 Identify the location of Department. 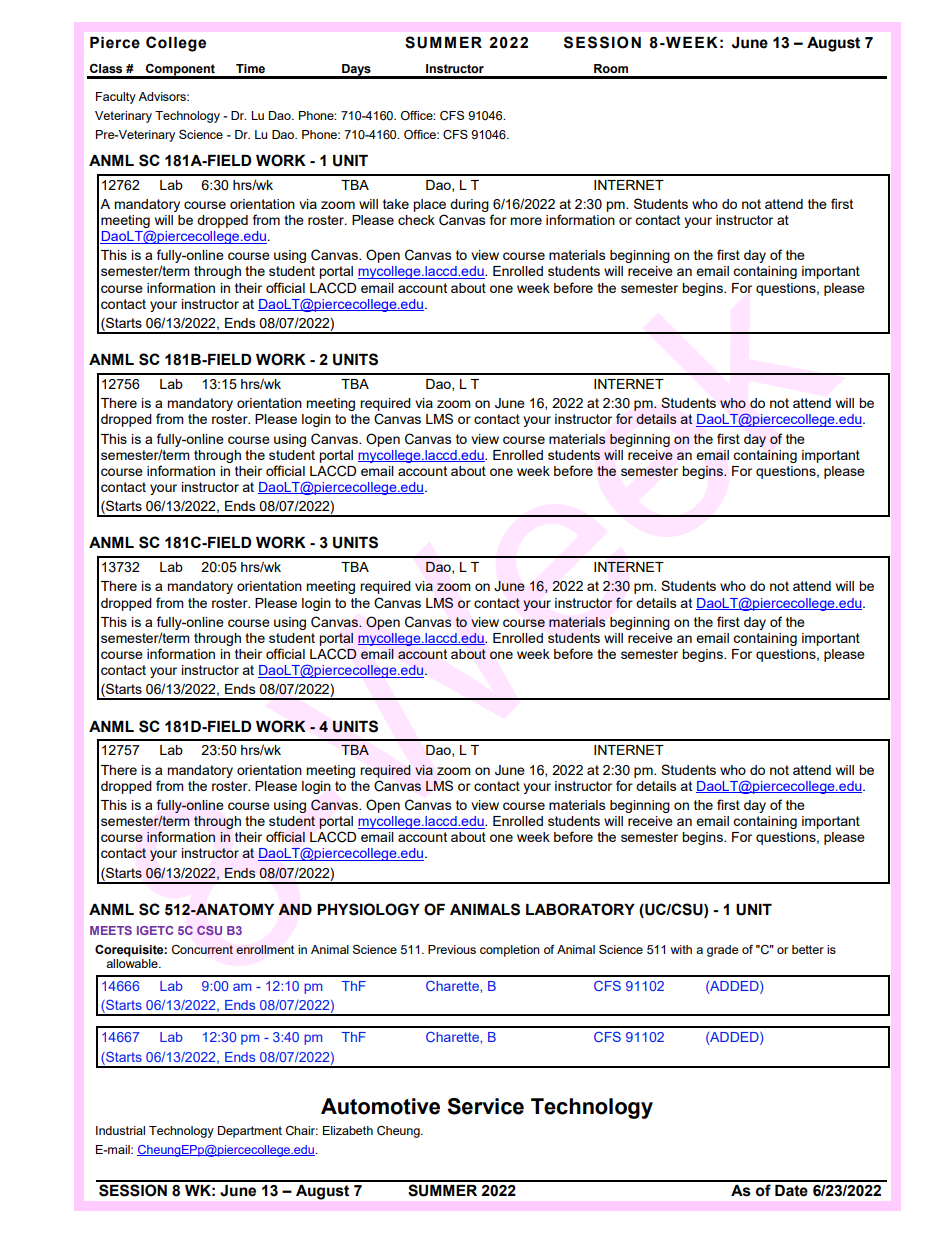
(250, 1132).
